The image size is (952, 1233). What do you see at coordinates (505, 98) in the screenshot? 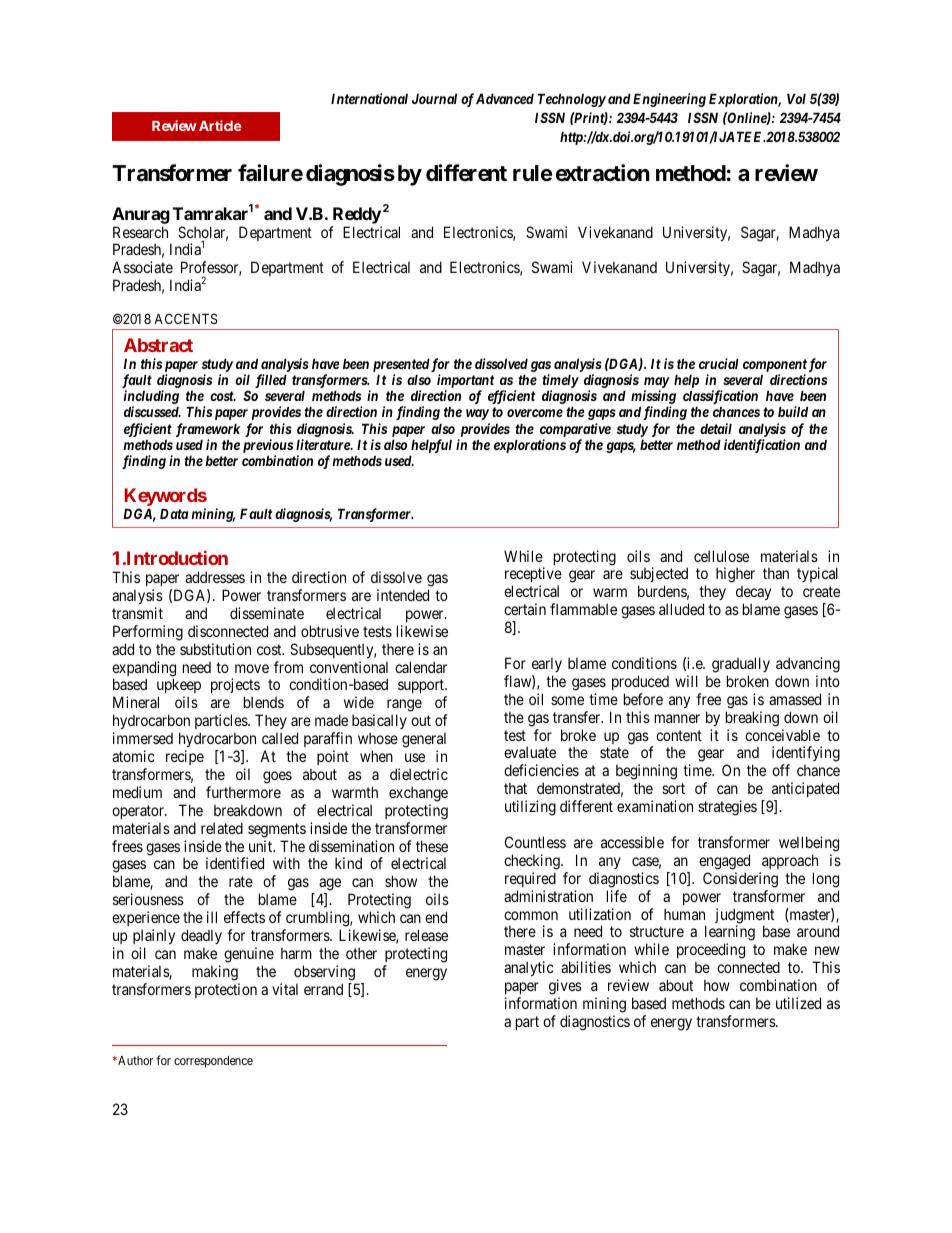
I see `Advanced` at bounding box center [505, 98].
